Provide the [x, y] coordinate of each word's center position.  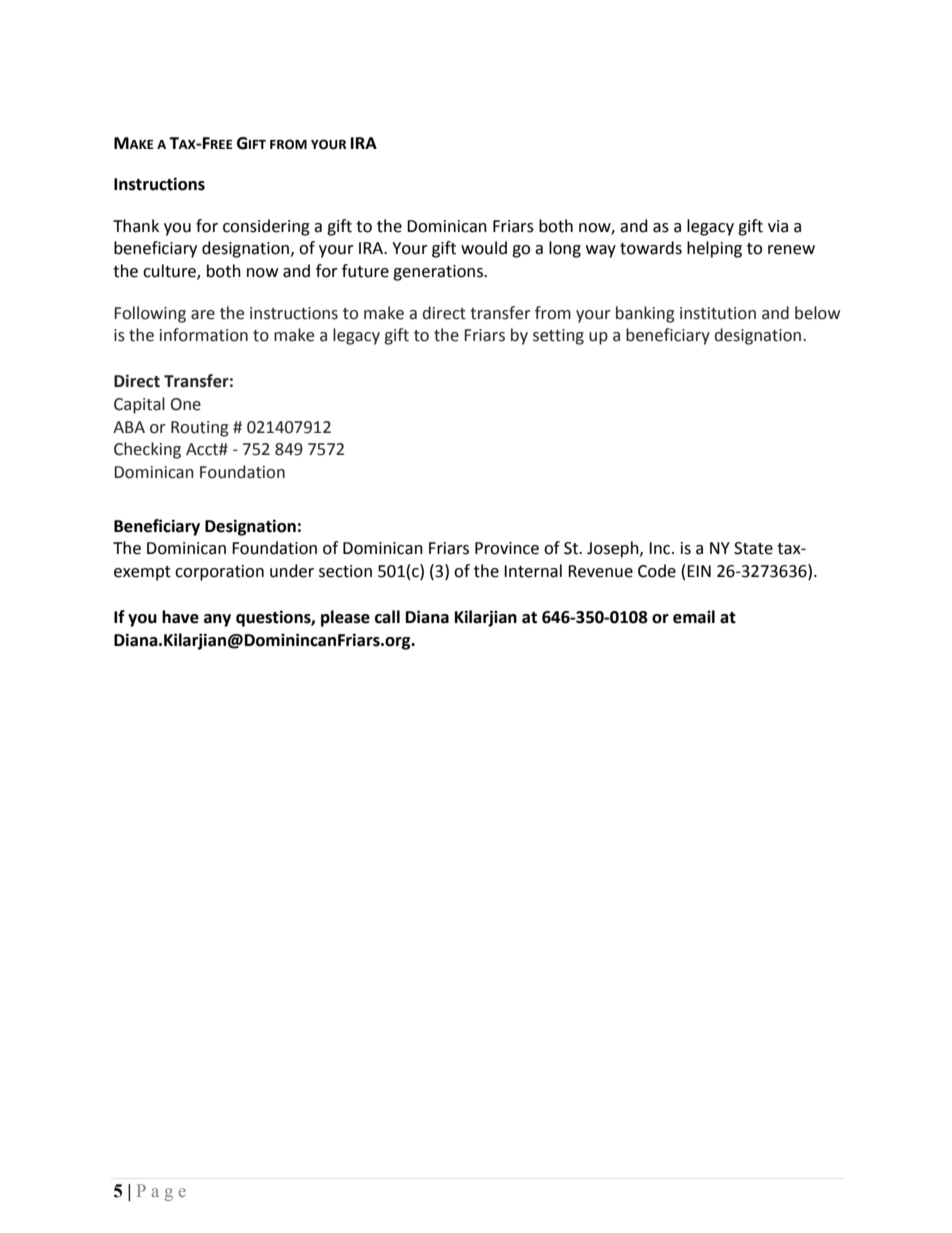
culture [170, 272]
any [217, 620]
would [484, 248]
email [694, 617]
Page [161, 1192]
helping [714, 249]
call [387, 617]
